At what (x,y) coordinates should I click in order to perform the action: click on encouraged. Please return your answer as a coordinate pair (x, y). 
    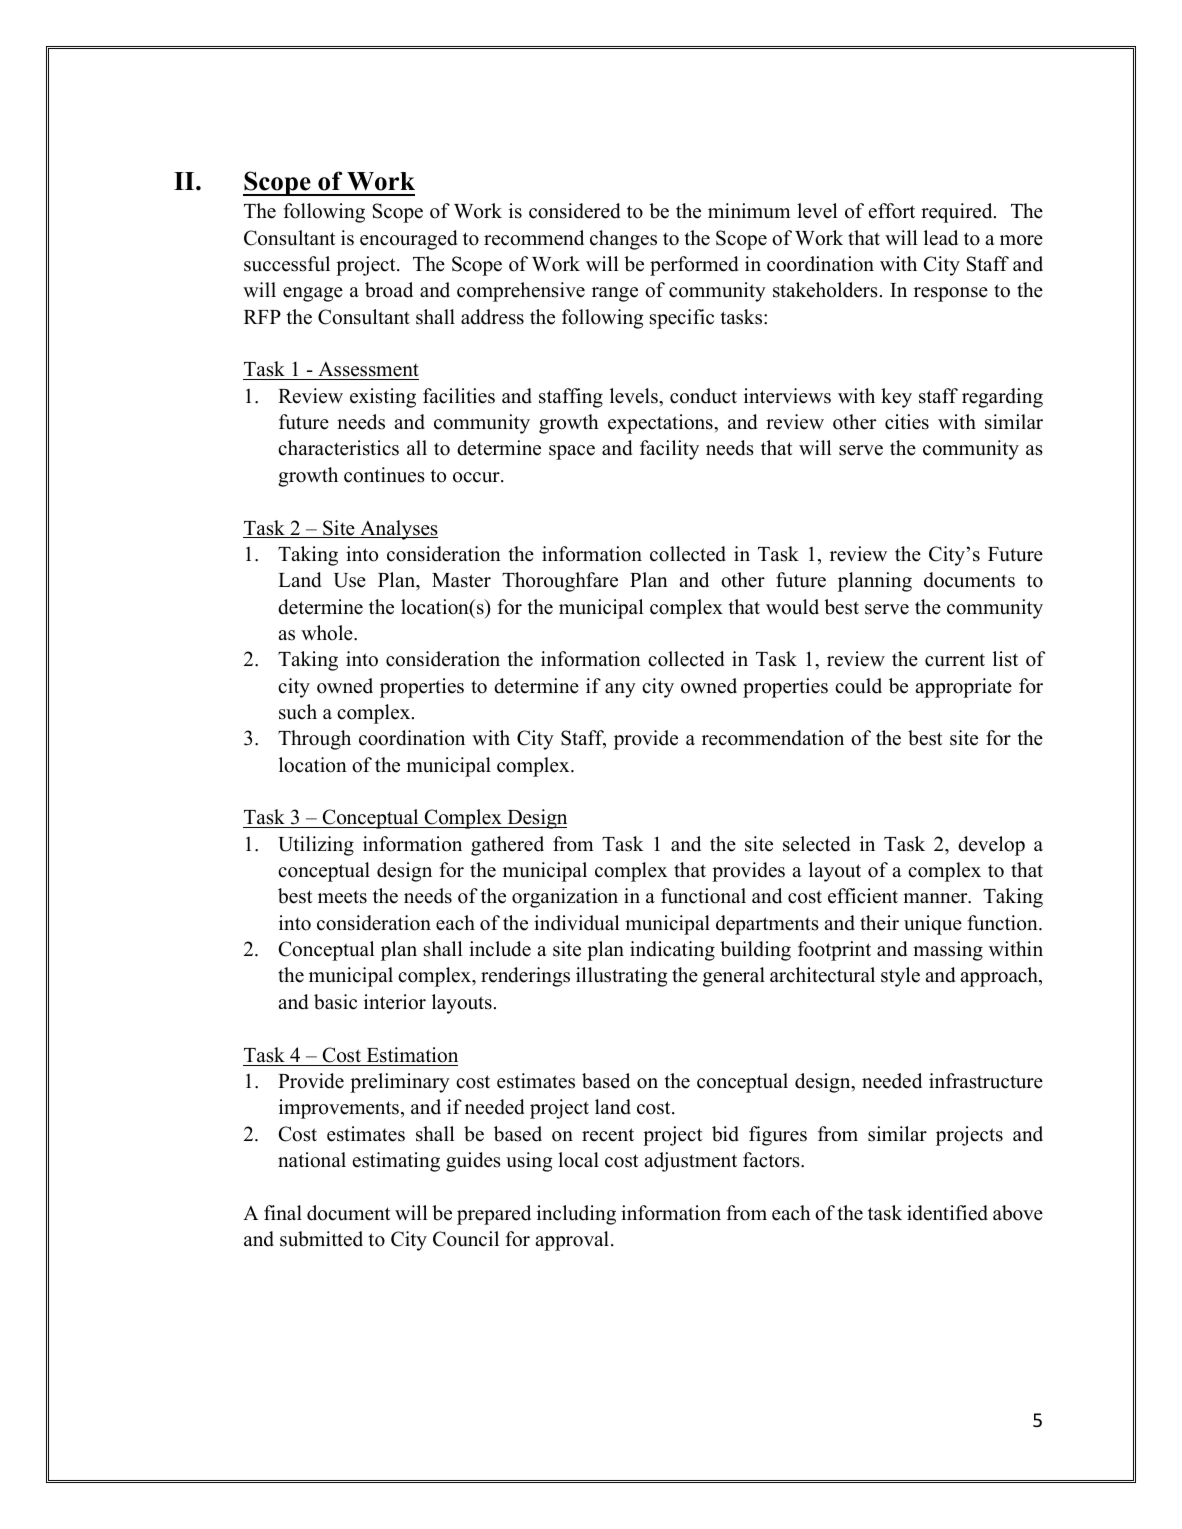
    Looking at the image, I should click on (408, 240).
